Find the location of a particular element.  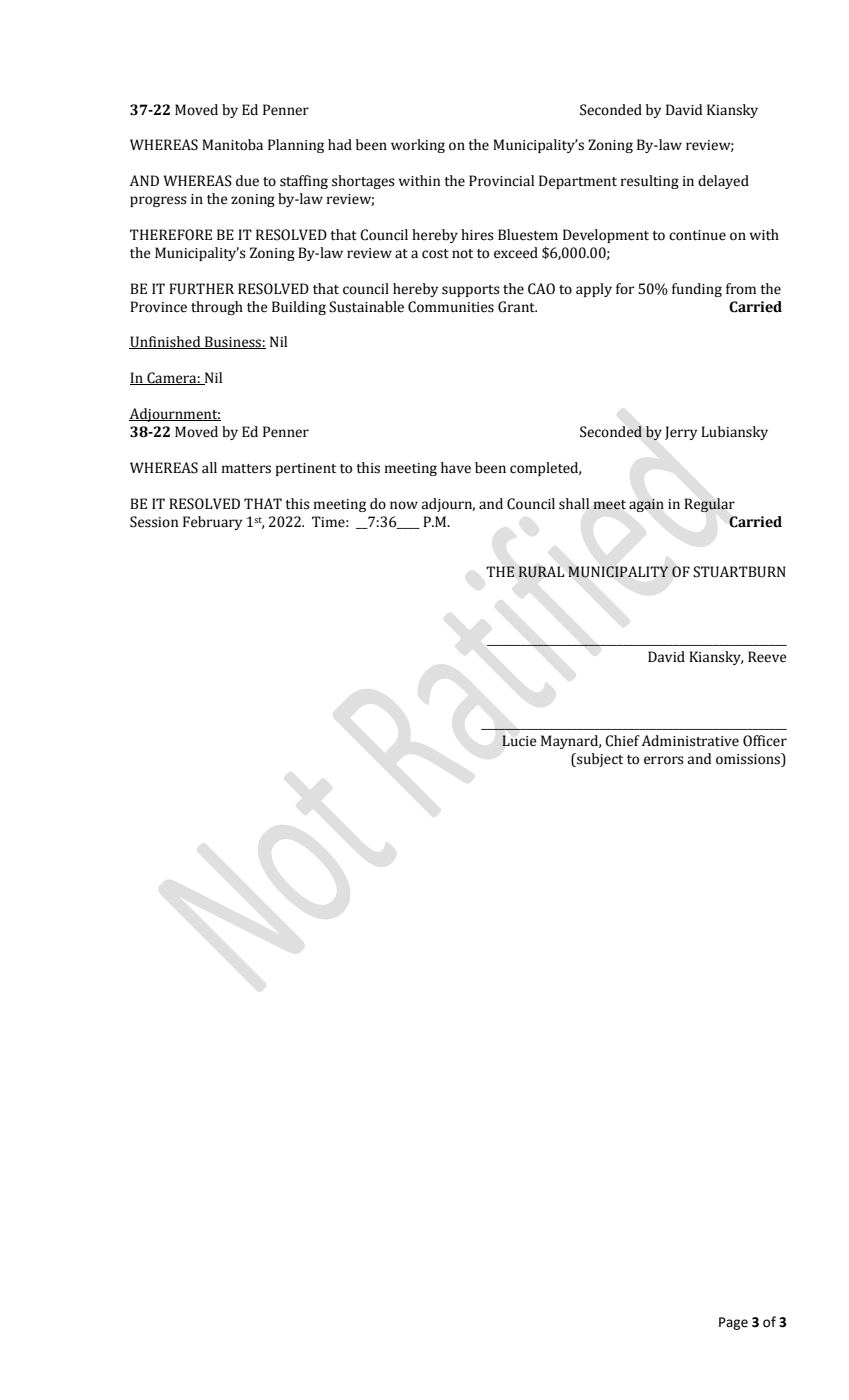

errors is located at coordinates (664, 760).
